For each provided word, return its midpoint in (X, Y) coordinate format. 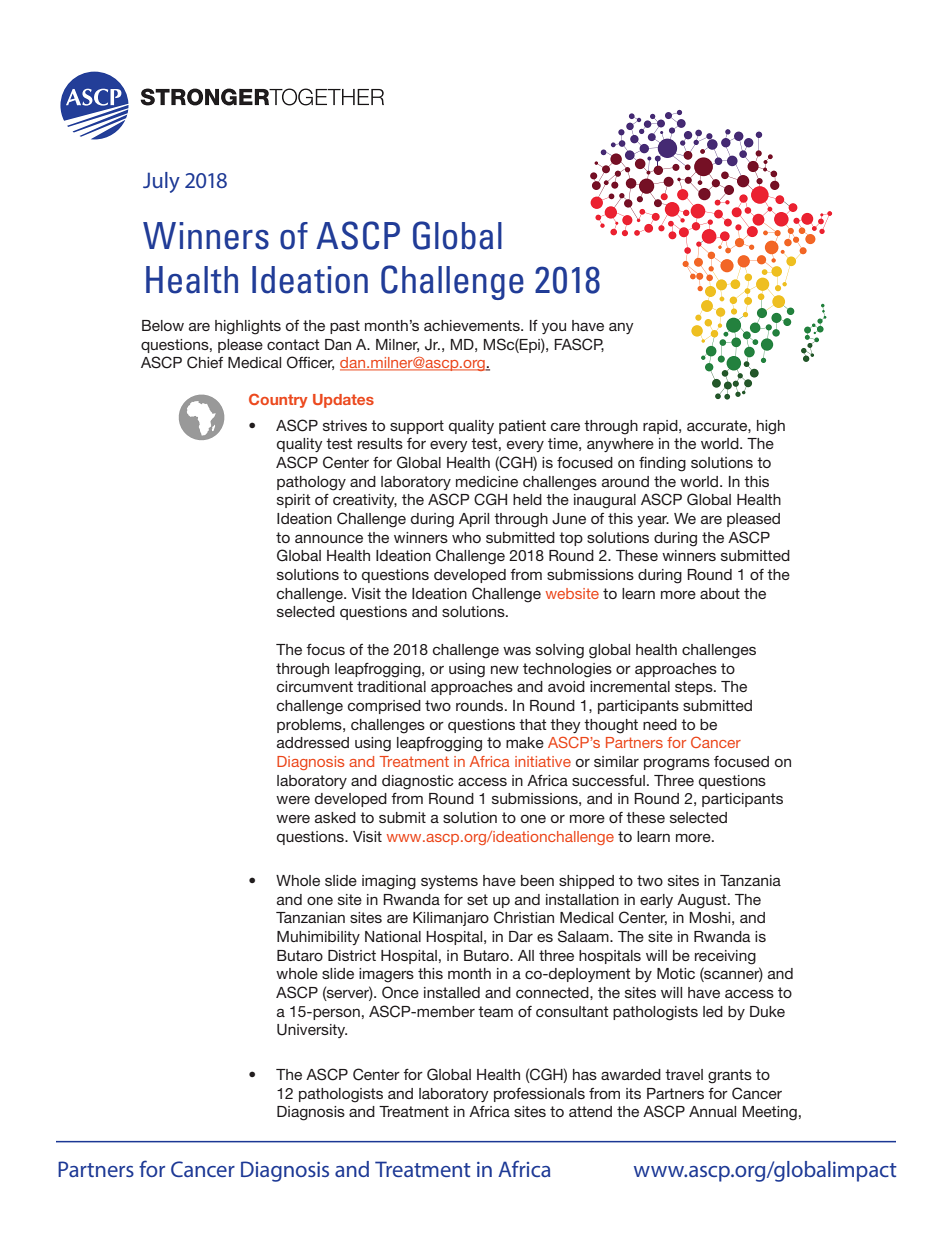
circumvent (315, 686)
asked (335, 817)
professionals (539, 1095)
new (505, 670)
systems (449, 882)
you (554, 328)
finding (662, 464)
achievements (473, 325)
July (161, 182)
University (312, 1031)
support (417, 427)
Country (278, 400)
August (703, 901)
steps (695, 688)
